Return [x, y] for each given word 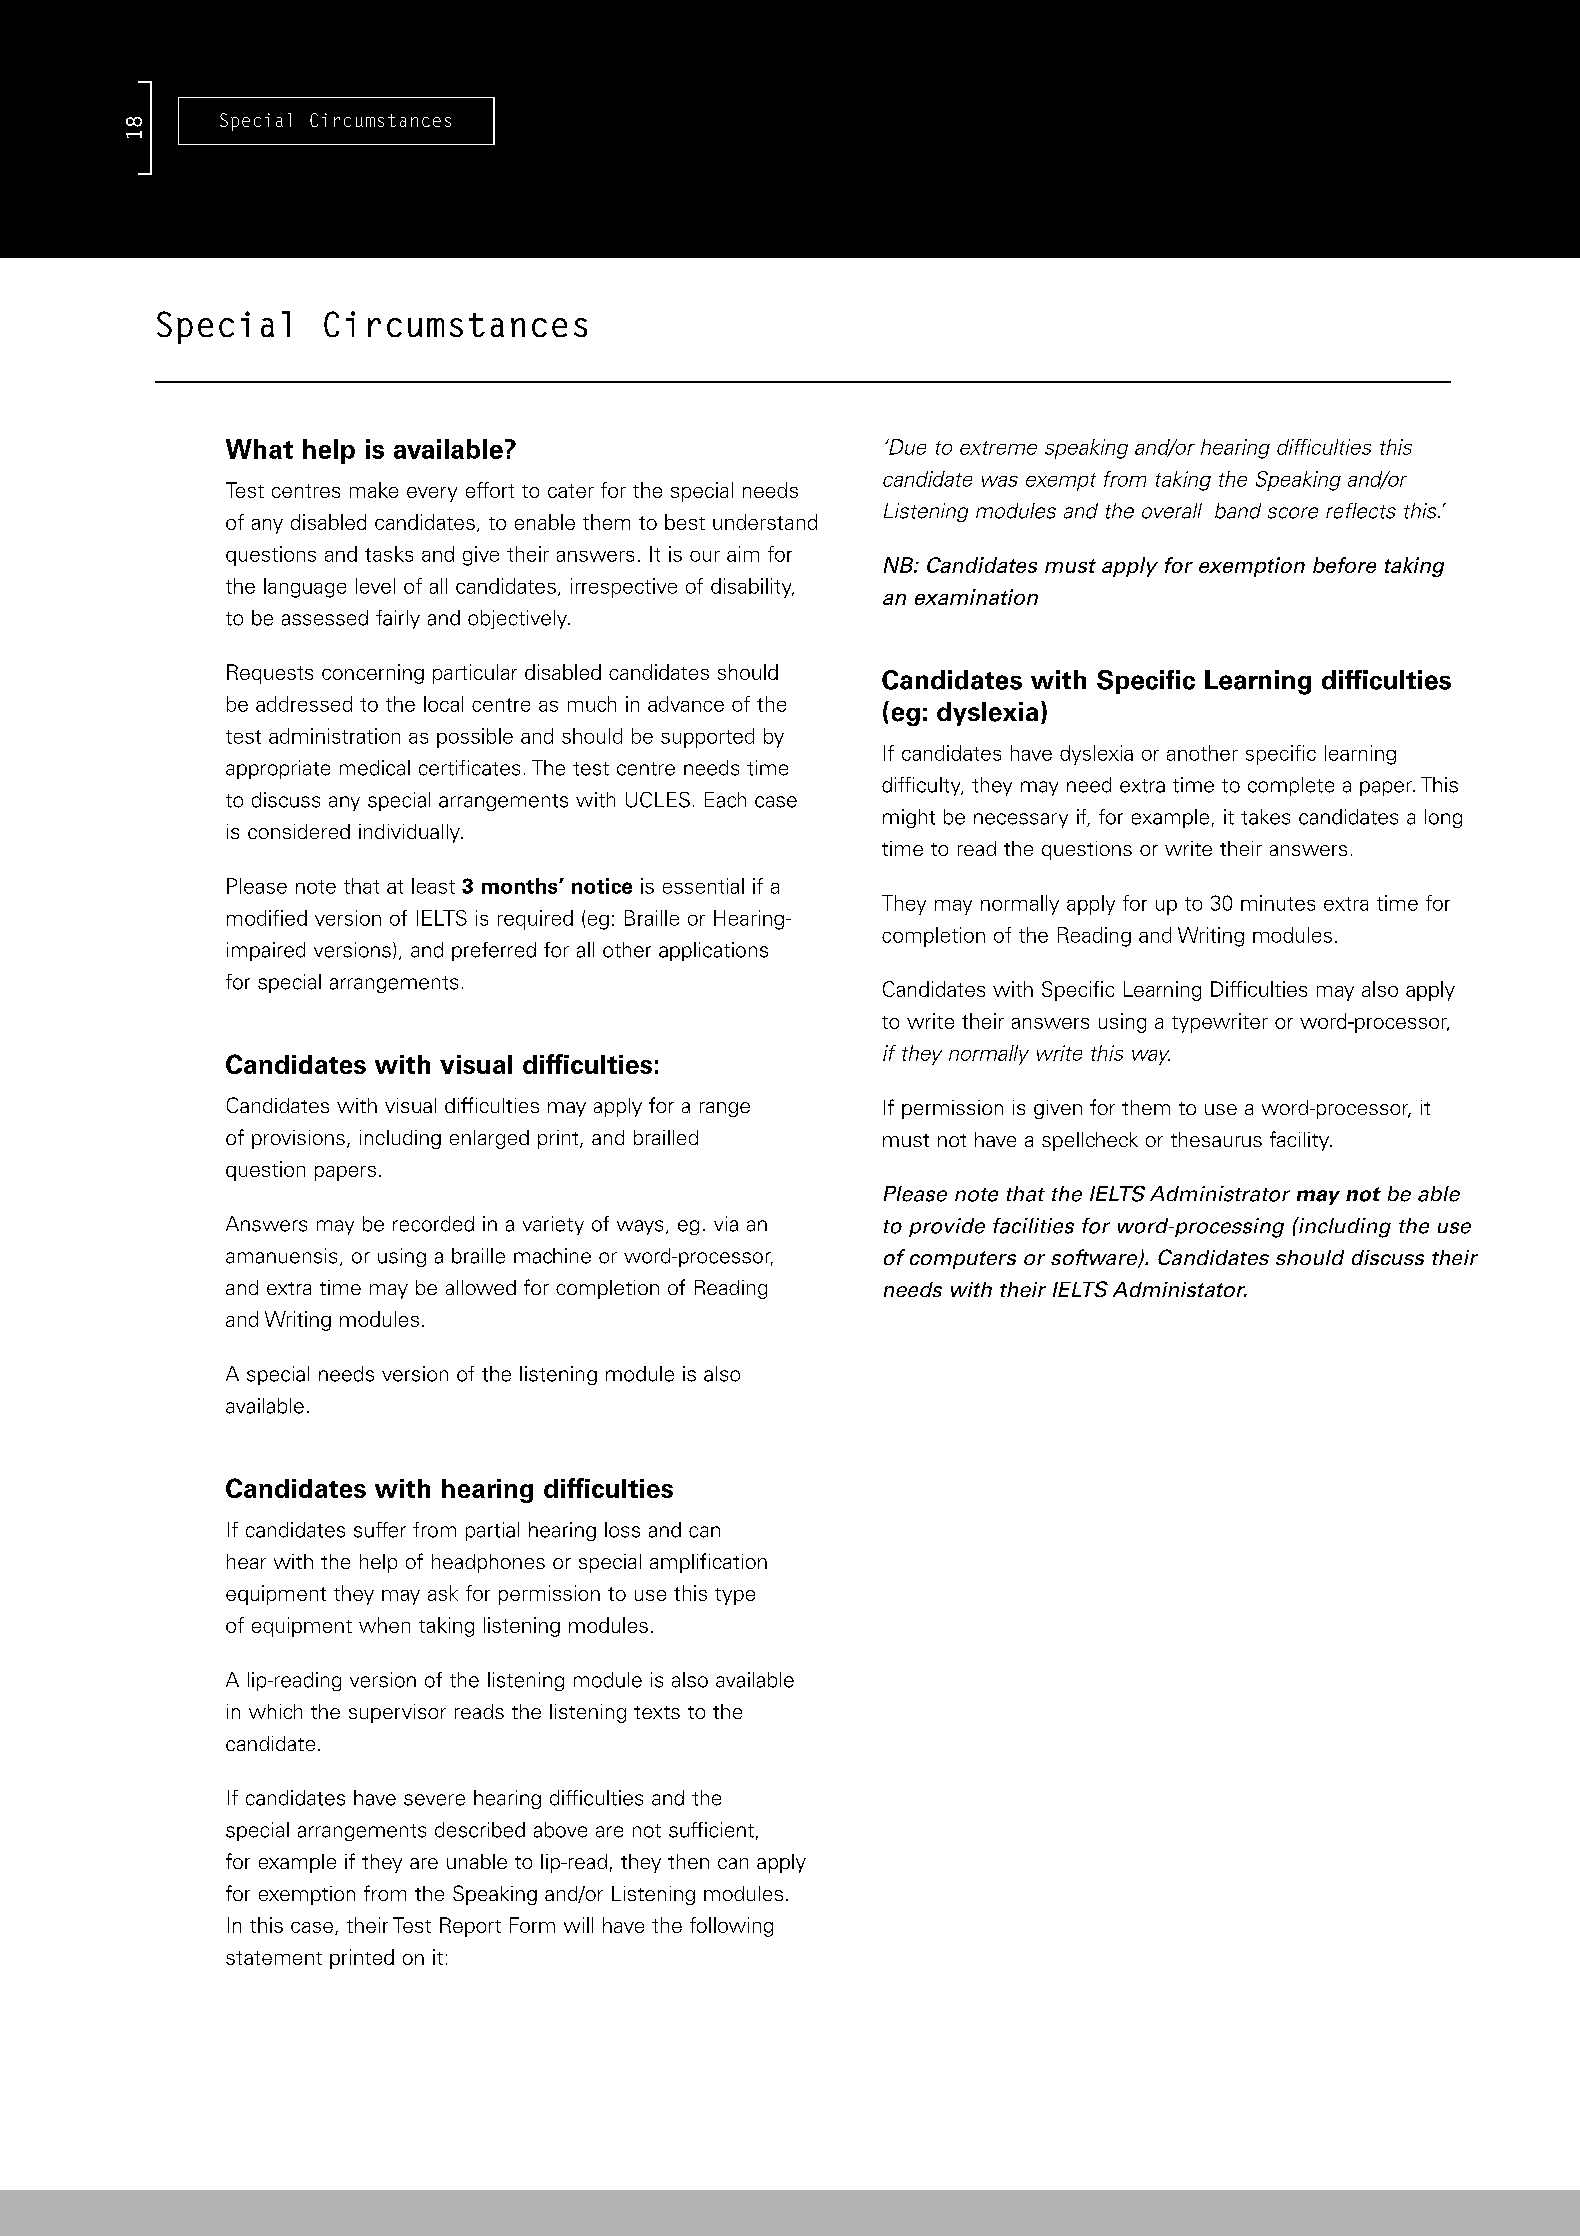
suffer [380, 1530]
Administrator [1220, 1194]
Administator [1180, 1289]
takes [1265, 817]
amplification [708, 1563]
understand [765, 522]
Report [470, 1927]
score [1293, 513]
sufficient [711, 1830]
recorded [433, 1224]
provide [947, 1227]
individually [410, 833]
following [731, 1927]
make [374, 490]
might [909, 818]
